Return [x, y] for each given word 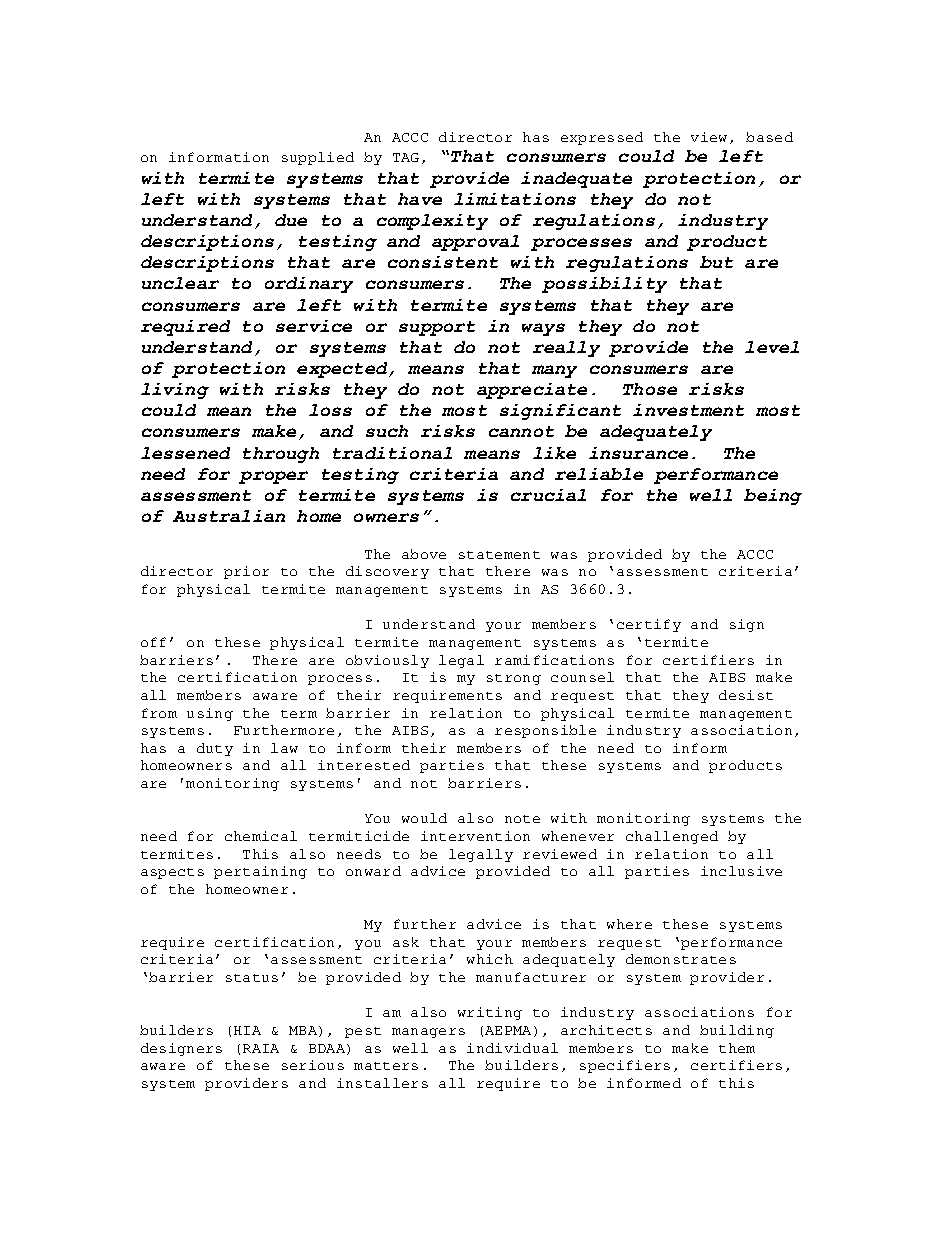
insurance [638, 453]
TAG [406, 157]
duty [215, 749]
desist [746, 695]
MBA [304, 1031]
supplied [318, 158]
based [769, 137]
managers [428, 1033]
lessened [185, 453]
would [424, 818]
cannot [521, 431]
